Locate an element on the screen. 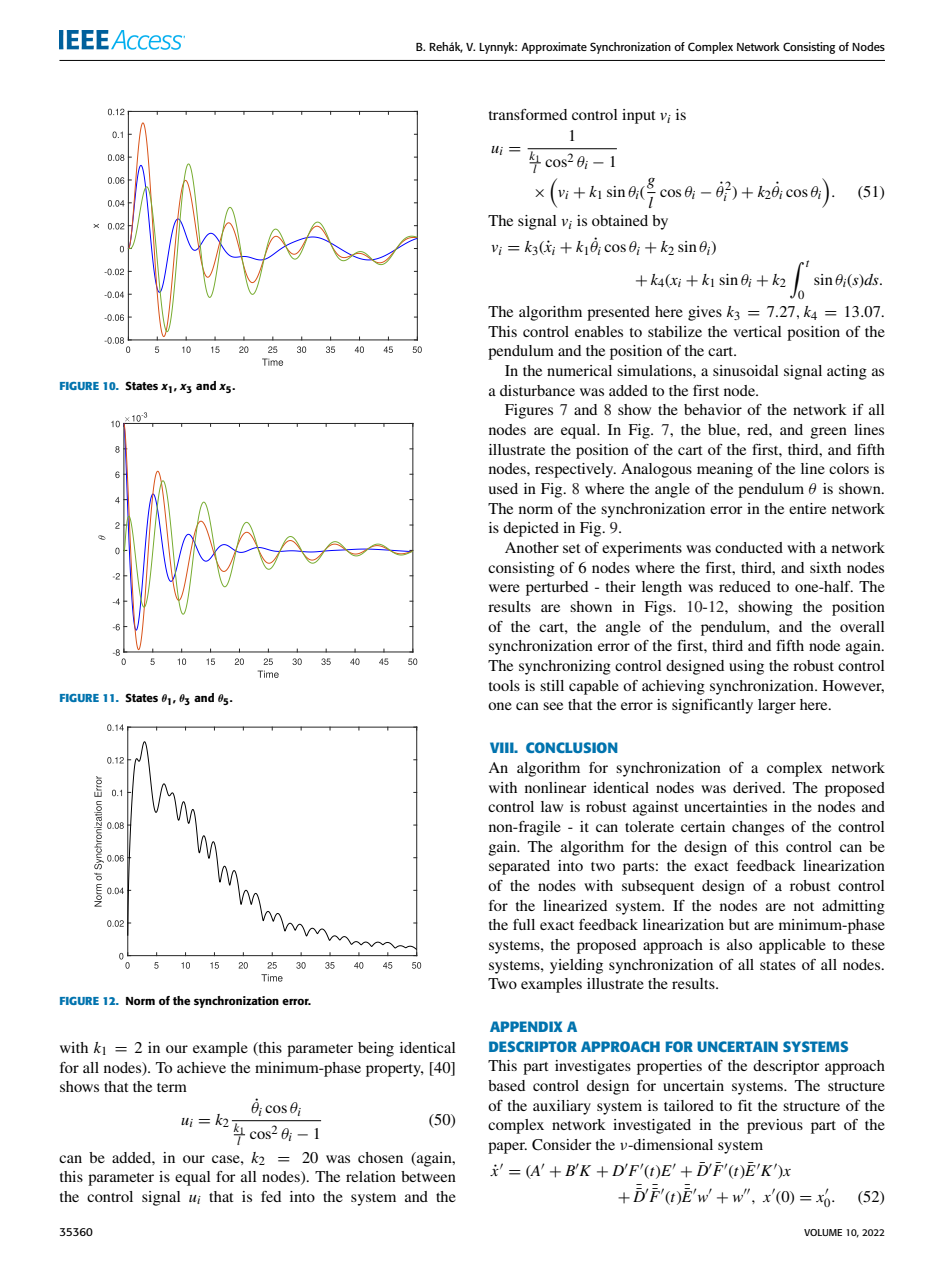 The image size is (947, 1288). numerical is located at coordinates (579, 370).
